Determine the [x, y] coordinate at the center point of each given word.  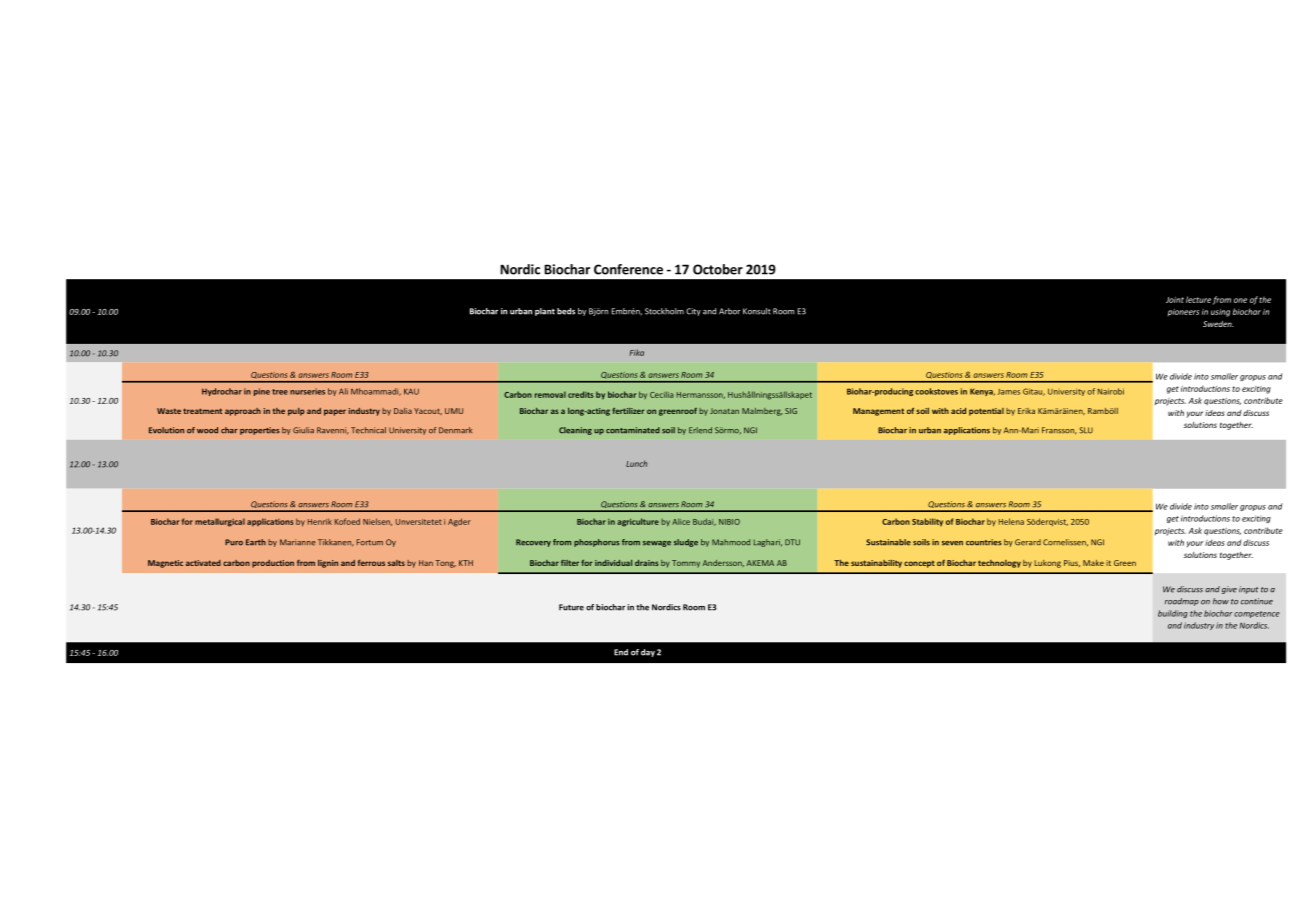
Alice [681, 521]
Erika [1026, 411]
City [693, 312]
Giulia [303, 430]
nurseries [307, 391]
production [273, 564]
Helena [1011, 521]
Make [1093, 563]
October [718, 269]
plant [545, 312]
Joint [1175, 300]
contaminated [633, 430]
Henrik [320, 521]
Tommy [686, 564]
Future [571, 607]
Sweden [1218, 324]
